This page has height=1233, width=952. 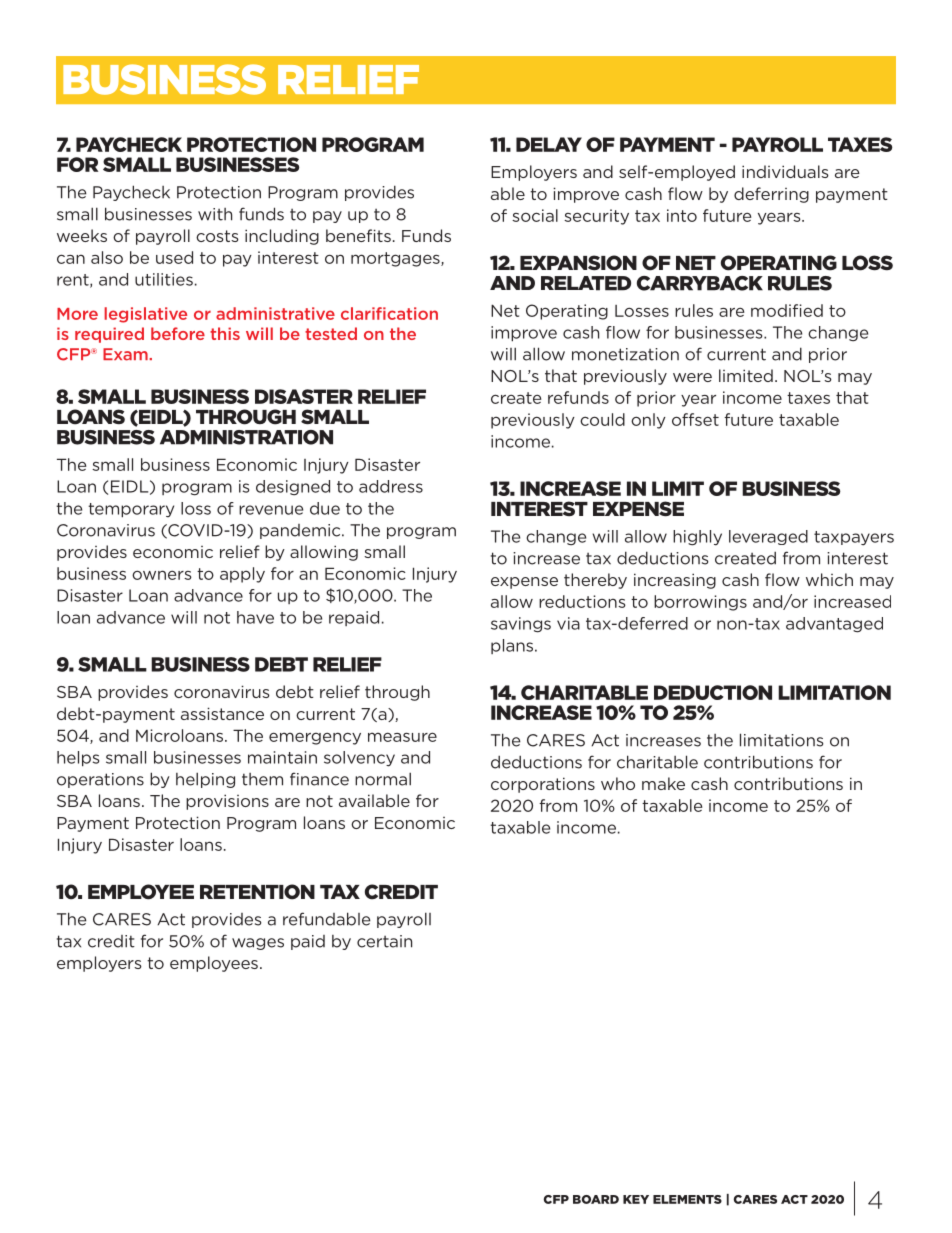 What do you see at coordinates (785, 171) in the page?
I see `individuals` at bounding box center [785, 171].
